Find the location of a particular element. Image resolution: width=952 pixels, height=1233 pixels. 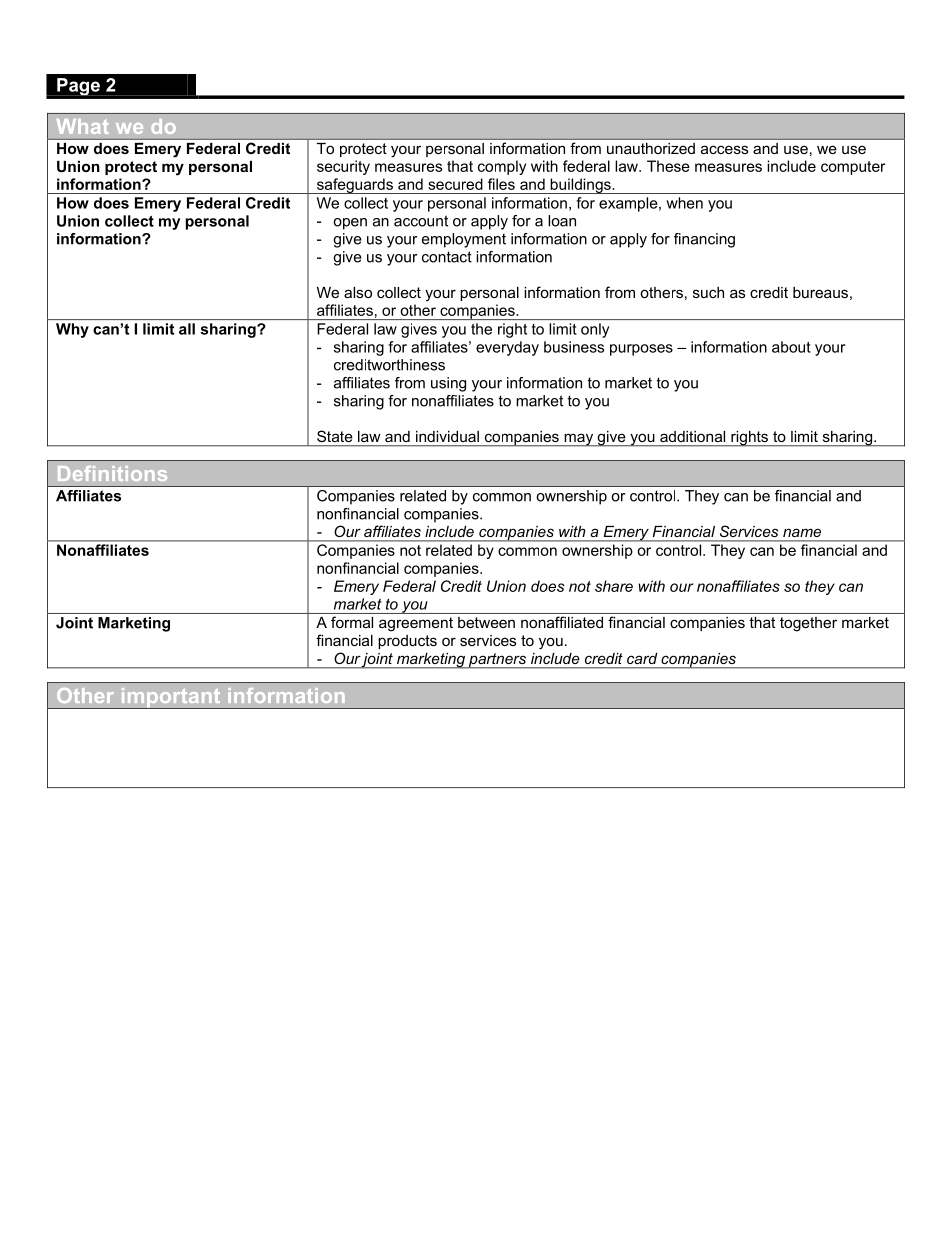

formal is located at coordinates (352, 622).
